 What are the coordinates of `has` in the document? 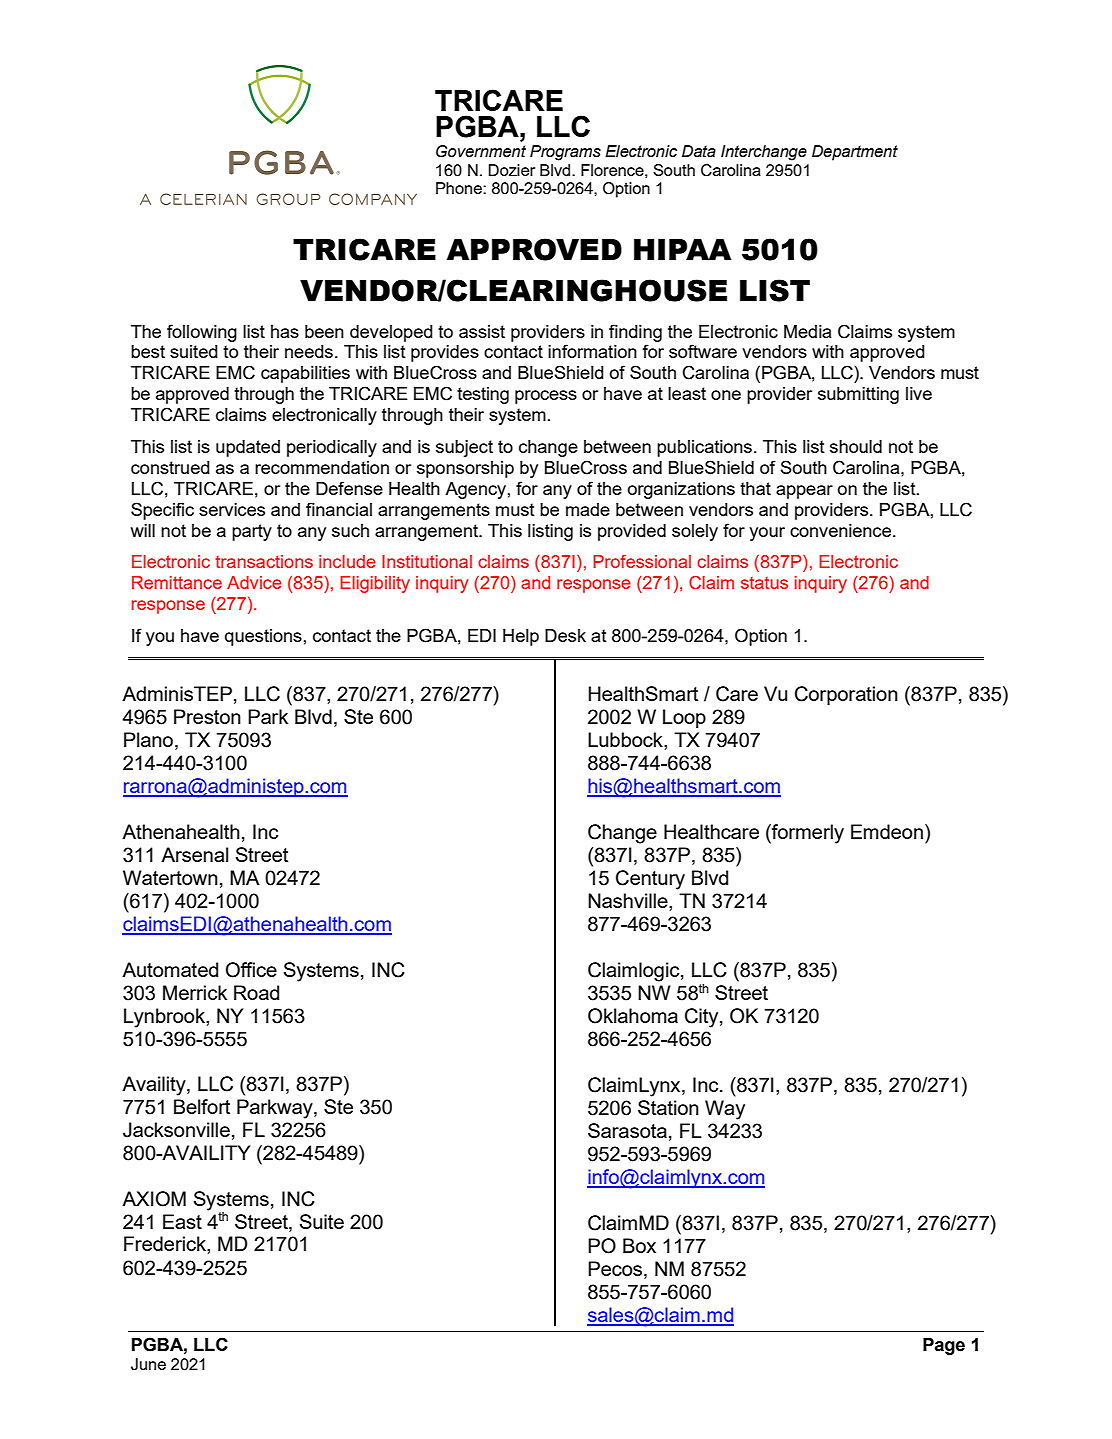 It's located at (285, 331).
